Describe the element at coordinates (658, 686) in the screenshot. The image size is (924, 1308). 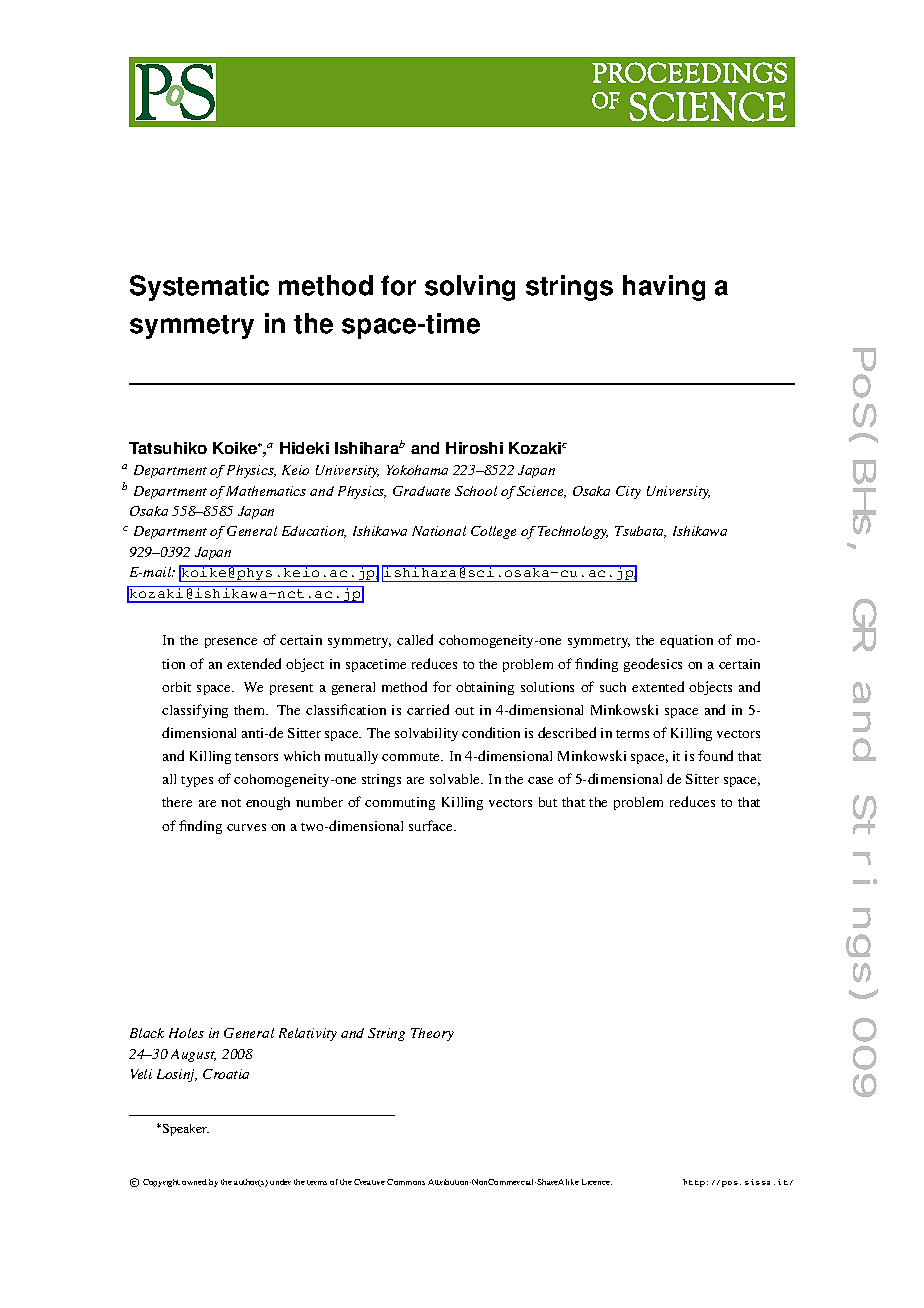
I see `extented` at that location.
